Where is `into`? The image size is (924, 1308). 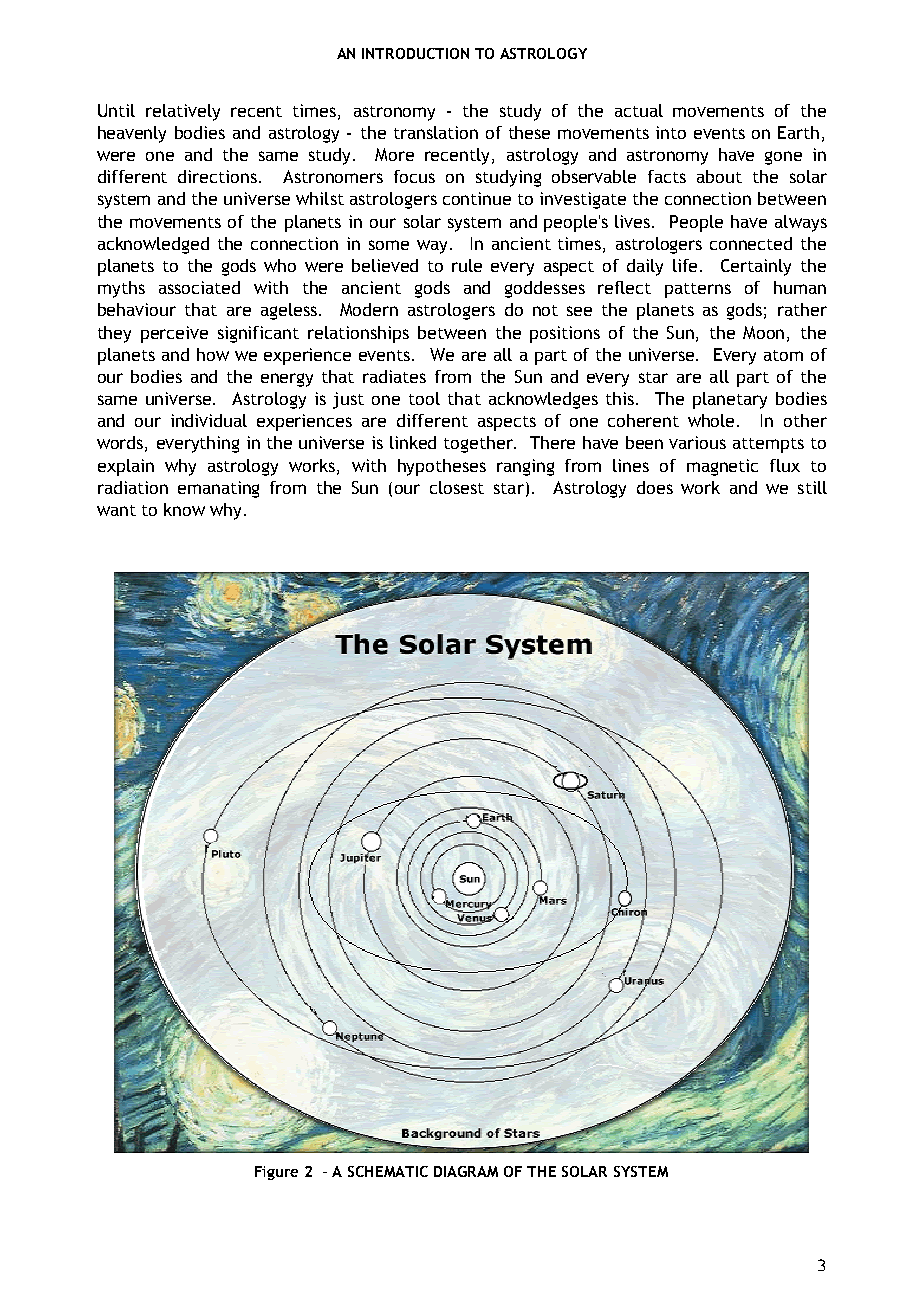
into is located at coordinates (671, 132).
